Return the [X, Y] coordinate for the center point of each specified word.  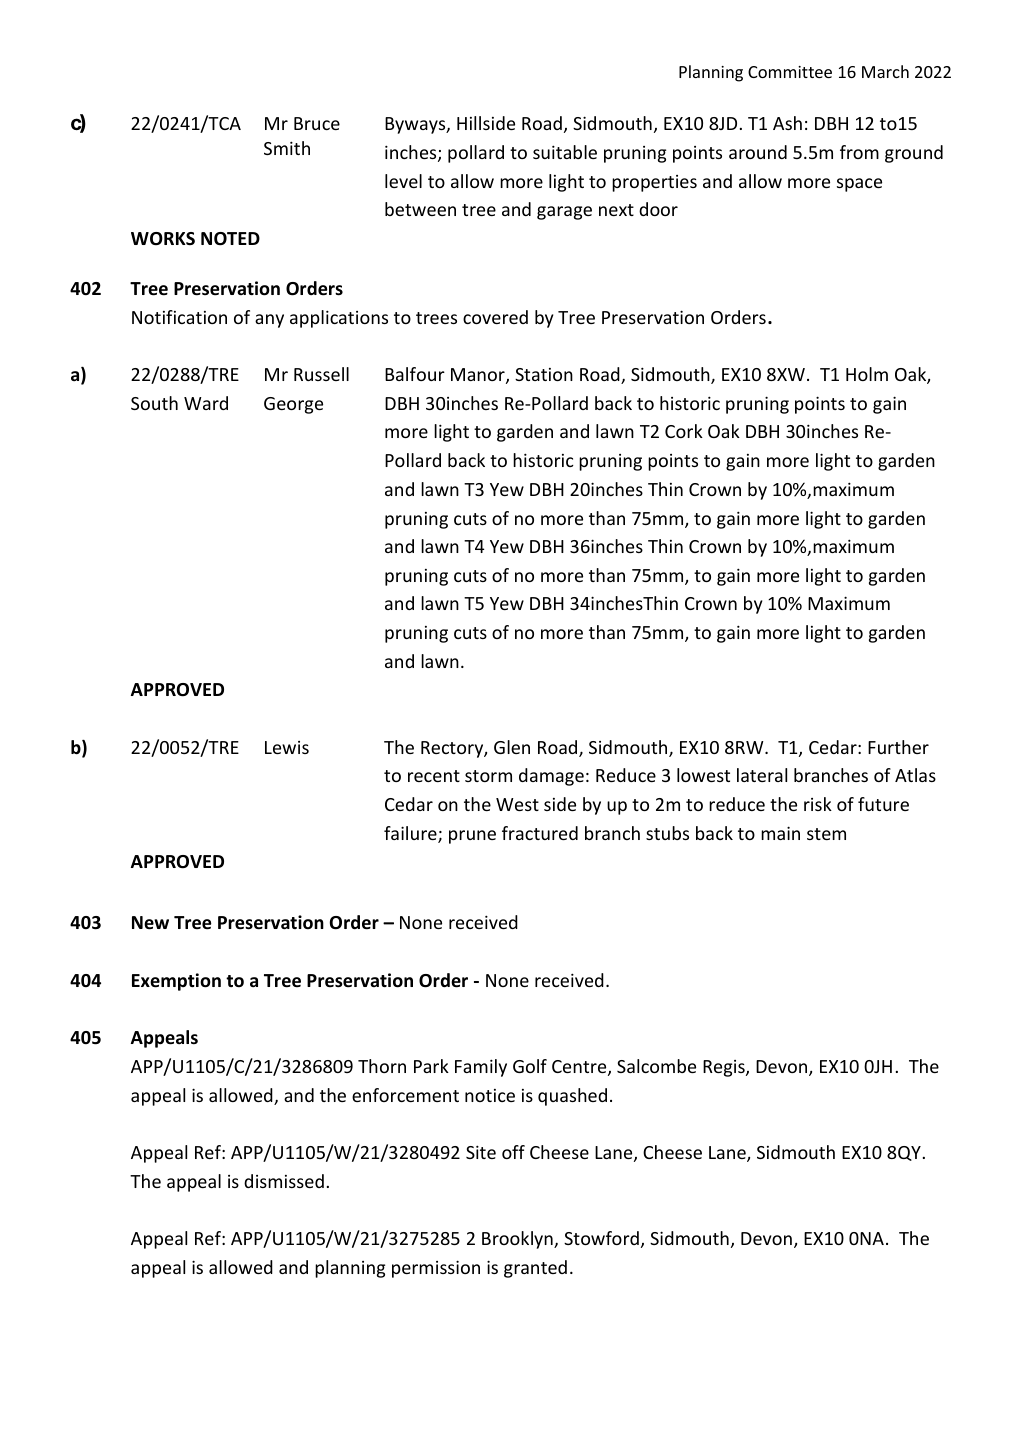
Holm [867, 374]
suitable [565, 152]
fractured [540, 833]
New [150, 923]
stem [826, 834]
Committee [790, 72]
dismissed [284, 1181]
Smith [287, 148]
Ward [206, 403]
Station [544, 374]
